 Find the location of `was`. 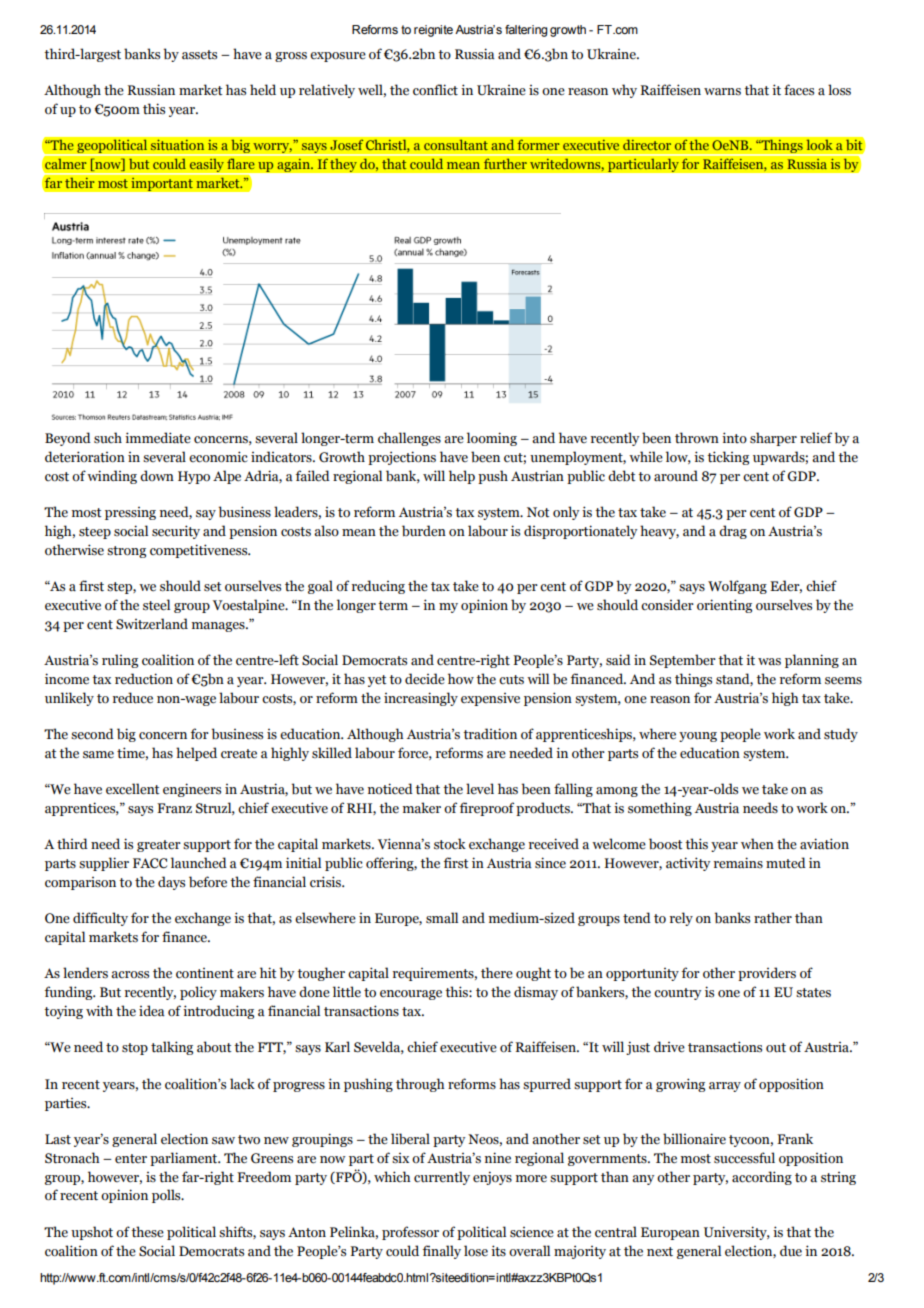

was is located at coordinates (769, 662).
